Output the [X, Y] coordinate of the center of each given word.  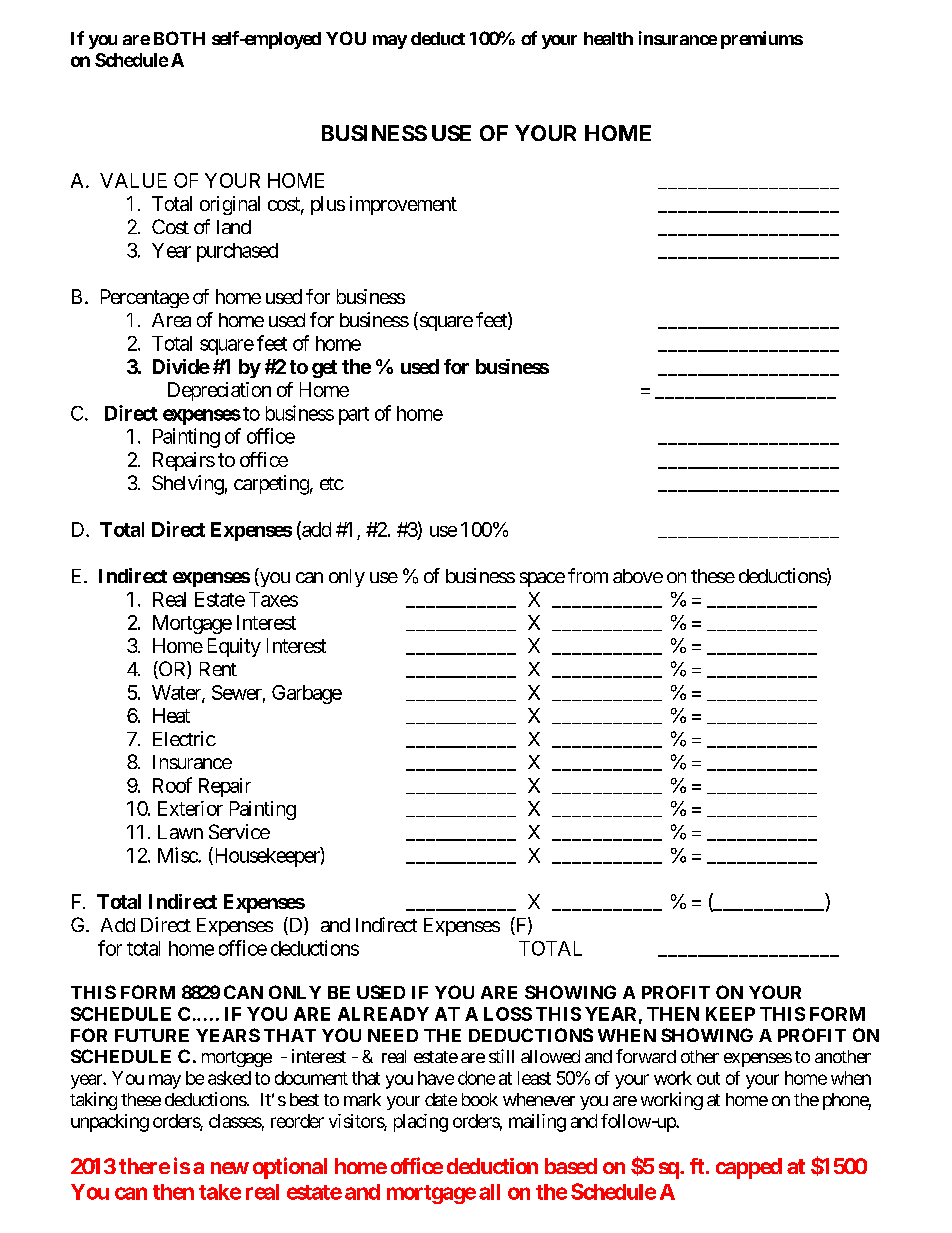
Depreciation [219, 391]
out [708, 1078]
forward [646, 1056]
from [588, 575]
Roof [172, 785]
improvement [403, 205]
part [354, 416]
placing [421, 1123]
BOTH [179, 38]
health [608, 38]
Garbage [307, 694]
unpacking [110, 1123]
